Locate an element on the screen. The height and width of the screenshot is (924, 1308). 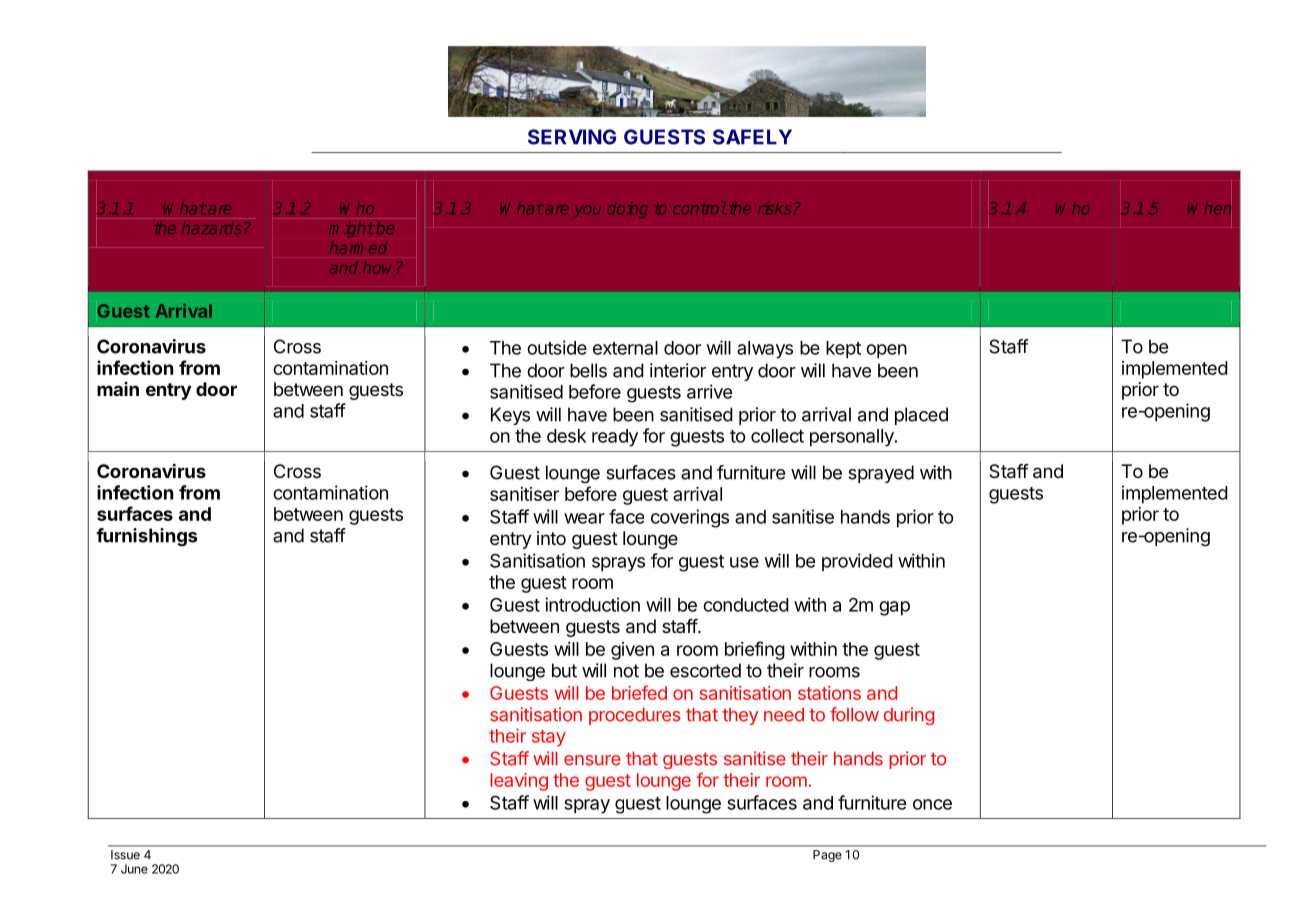
arrive is located at coordinates (709, 391).
